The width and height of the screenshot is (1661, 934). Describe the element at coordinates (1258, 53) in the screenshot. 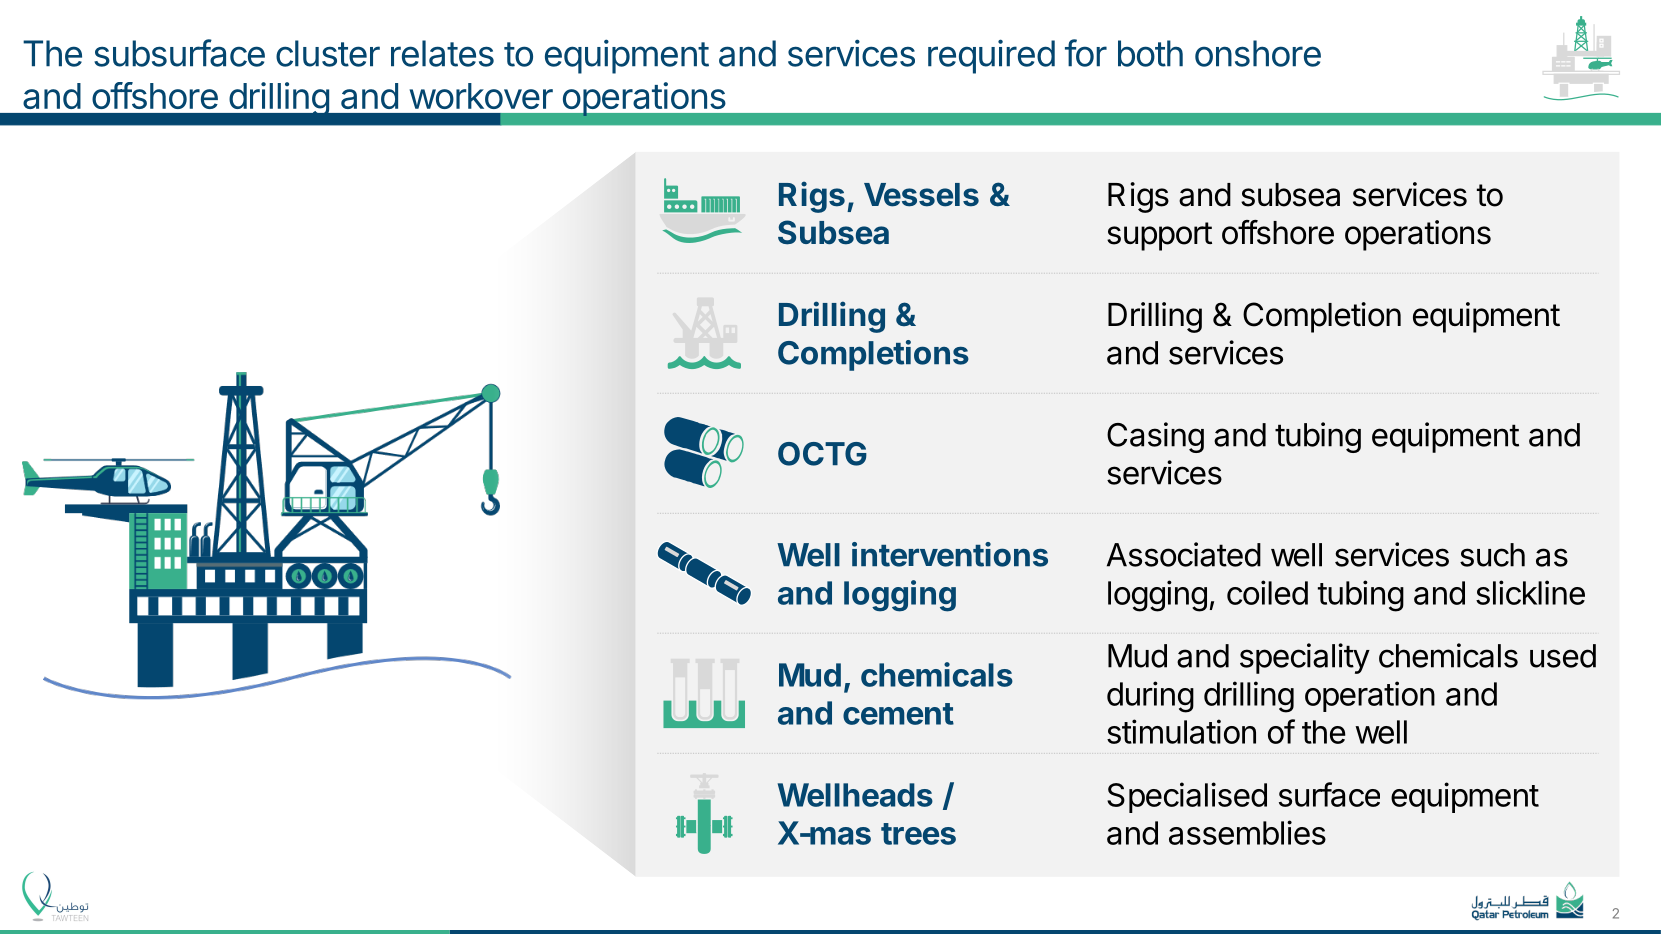

I see `onshore` at that location.
